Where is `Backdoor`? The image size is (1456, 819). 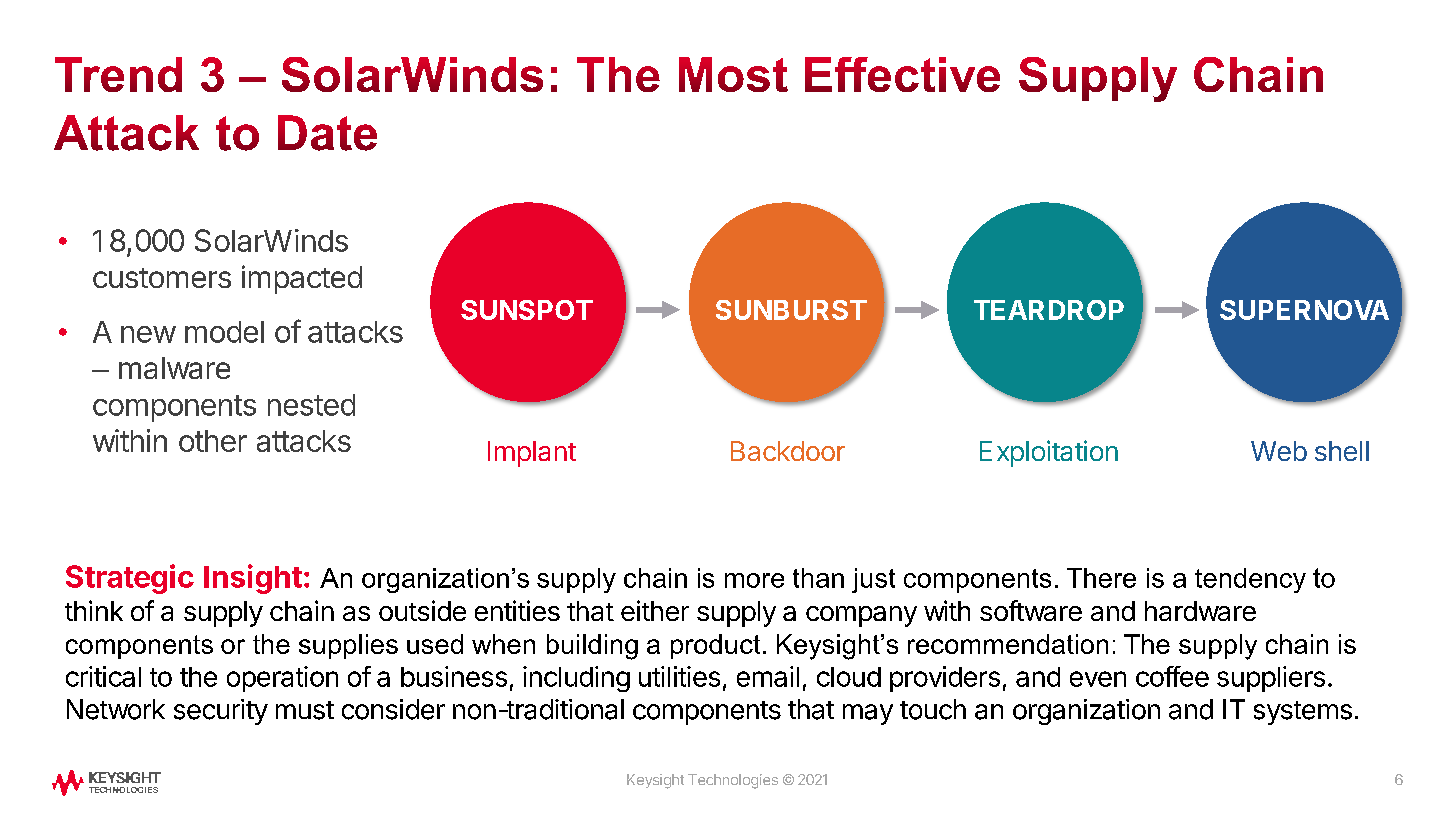
Backdoor is located at coordinates (788, 451).
